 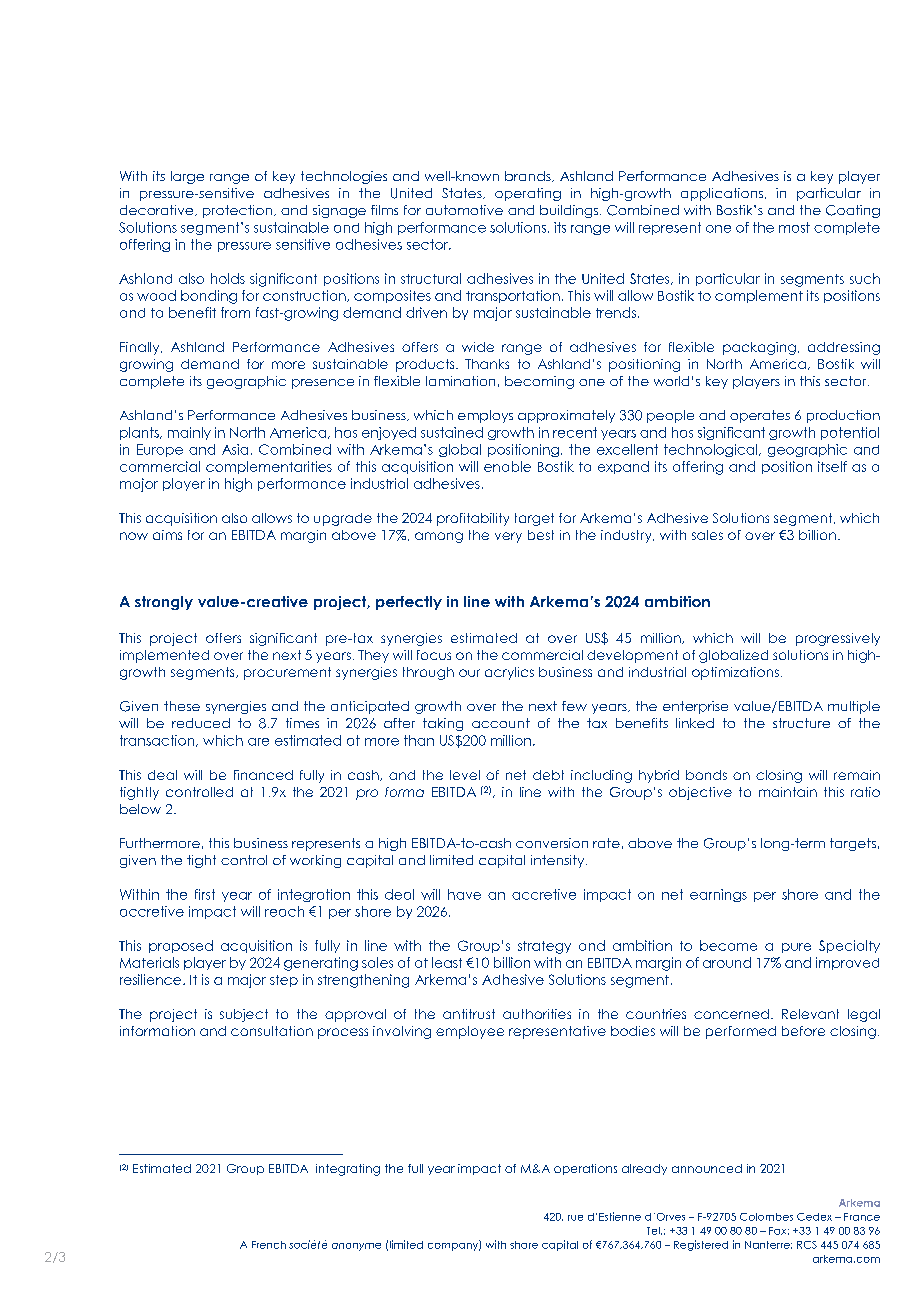 What do you see at coordinates (167, 535) in the page?
I see `aims` at bounding box center [167, 535].
